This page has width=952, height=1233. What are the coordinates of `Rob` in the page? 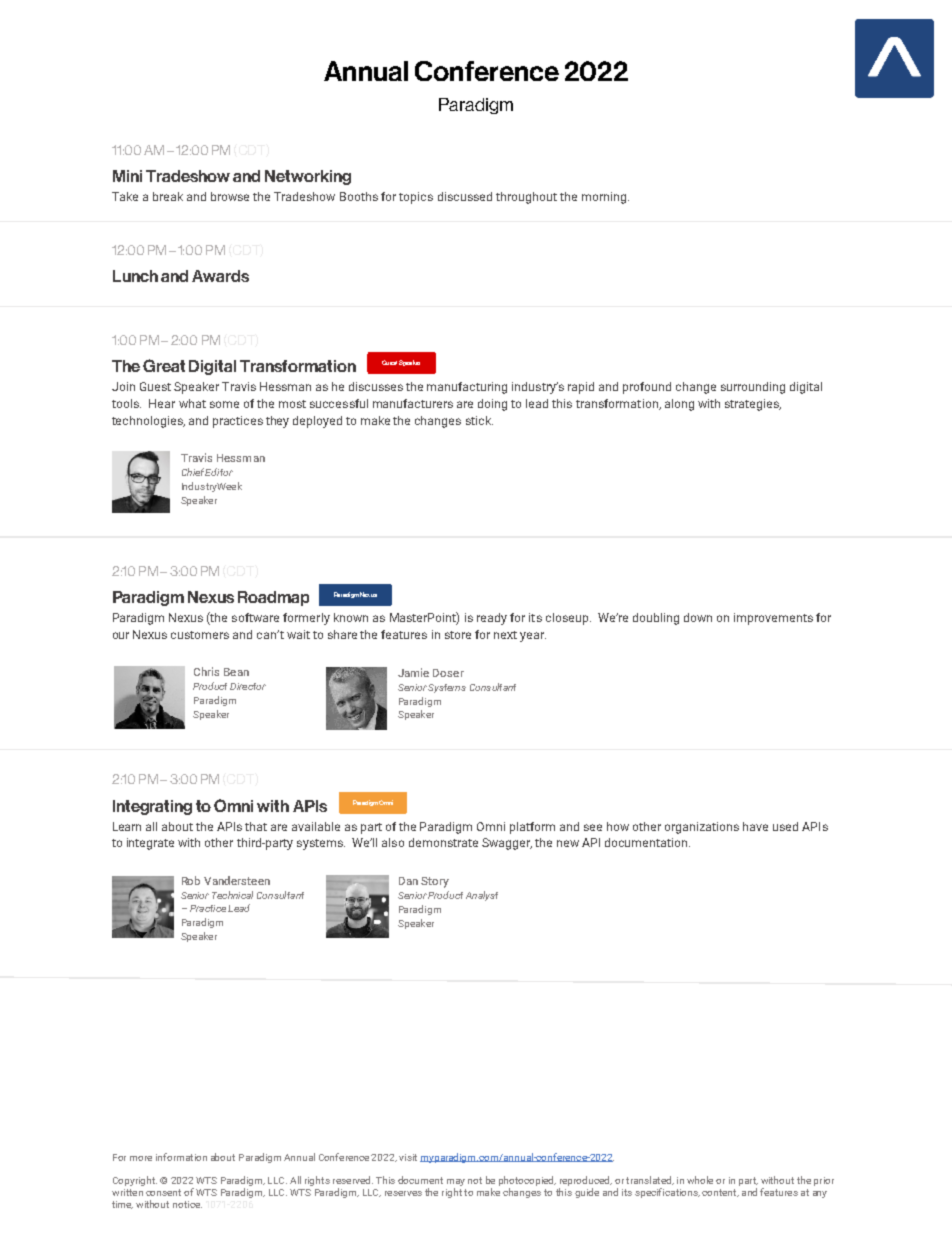 It's located at (191, 880).
